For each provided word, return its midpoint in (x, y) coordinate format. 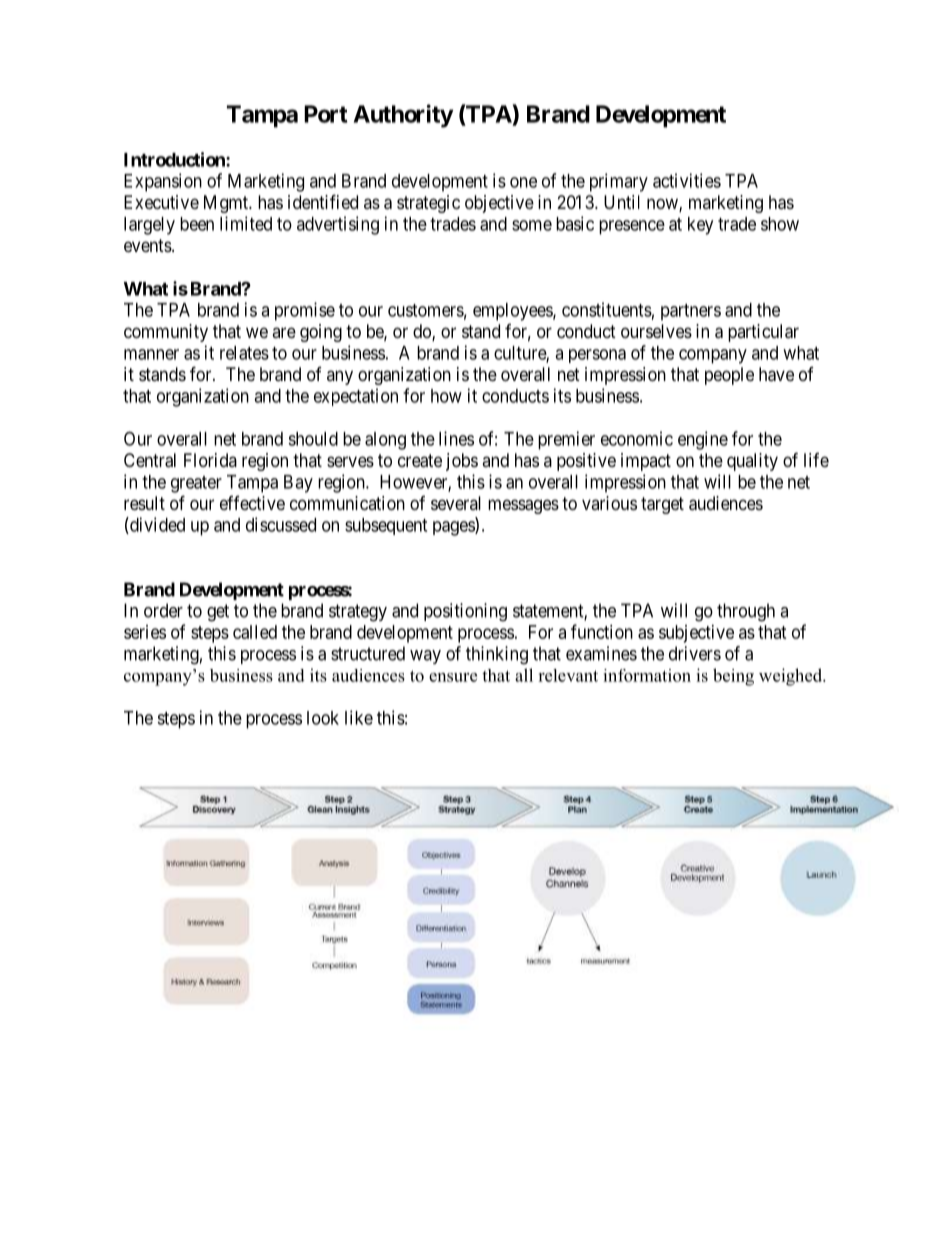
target (662, 505)
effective (252, 503)
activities (687, 180)
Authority (403, 116)
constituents (607, 309)
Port (326, 114)
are (284, 332)
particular (763, 333)
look (323, 718)
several (456, 503)
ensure (453, 677)
